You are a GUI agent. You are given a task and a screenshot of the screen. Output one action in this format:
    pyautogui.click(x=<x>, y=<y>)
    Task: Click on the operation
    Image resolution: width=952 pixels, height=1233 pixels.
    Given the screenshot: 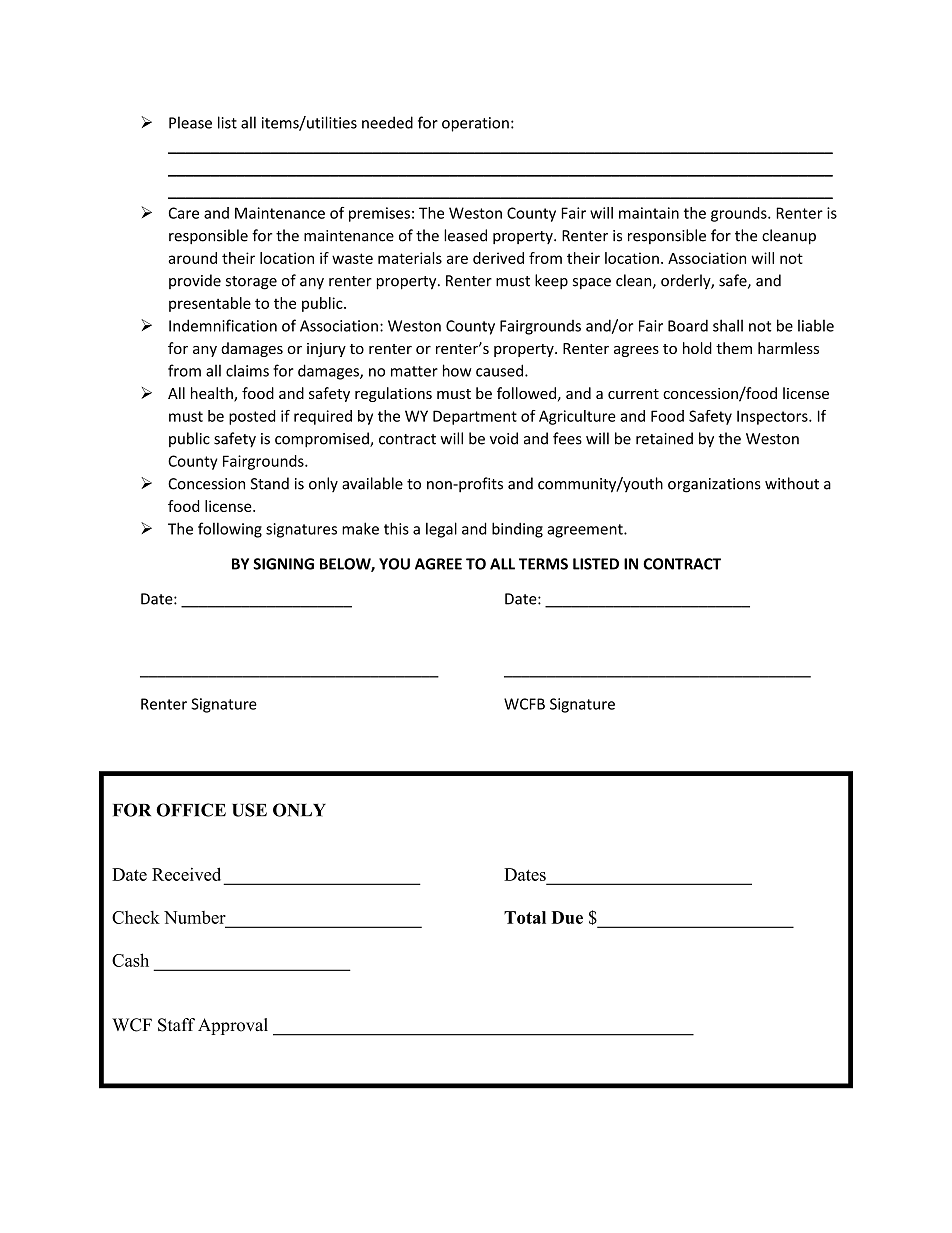 What is the action you would take?
    pyautogui.click(x=475, y=124)
